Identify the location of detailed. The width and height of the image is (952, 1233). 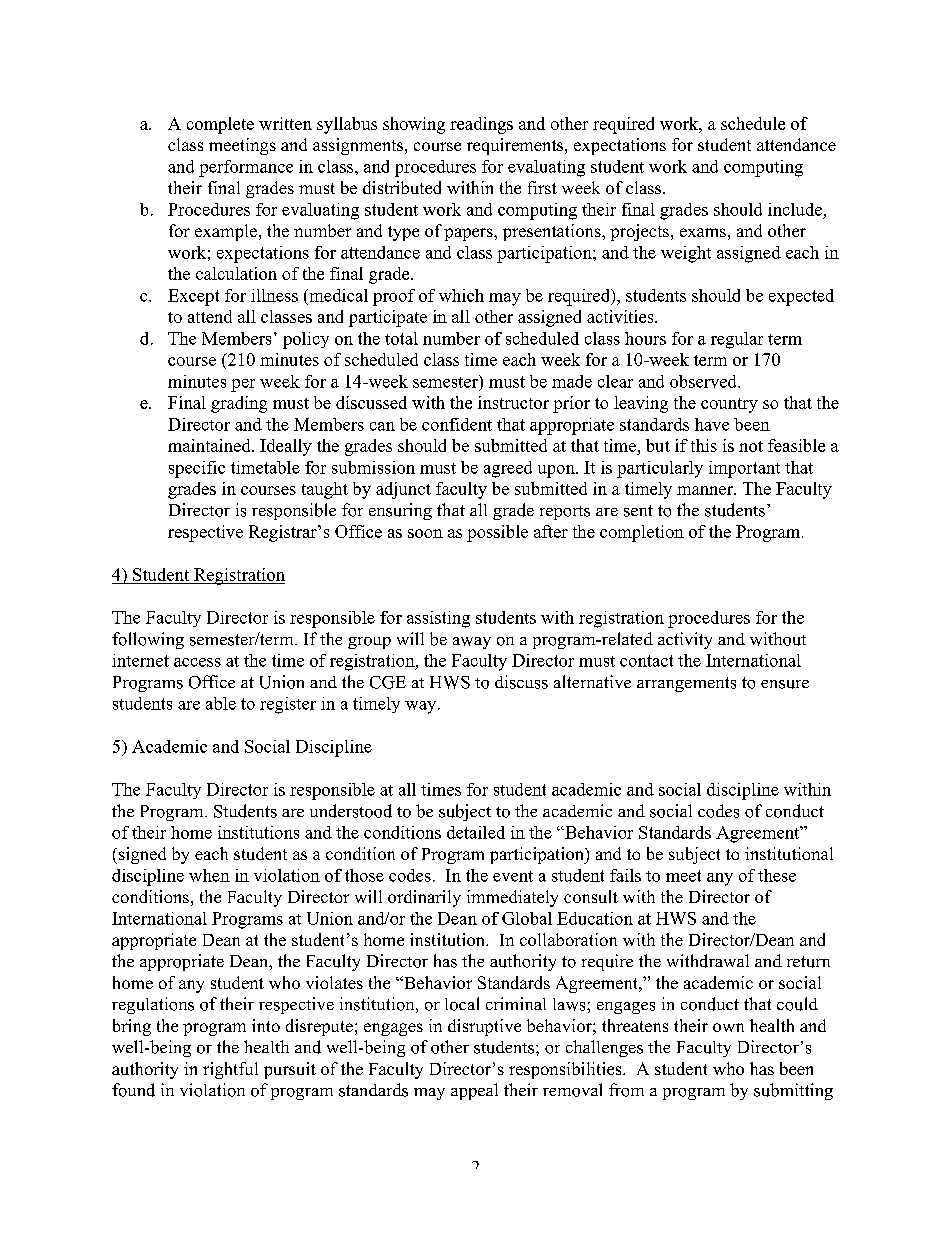
(476, 832).
